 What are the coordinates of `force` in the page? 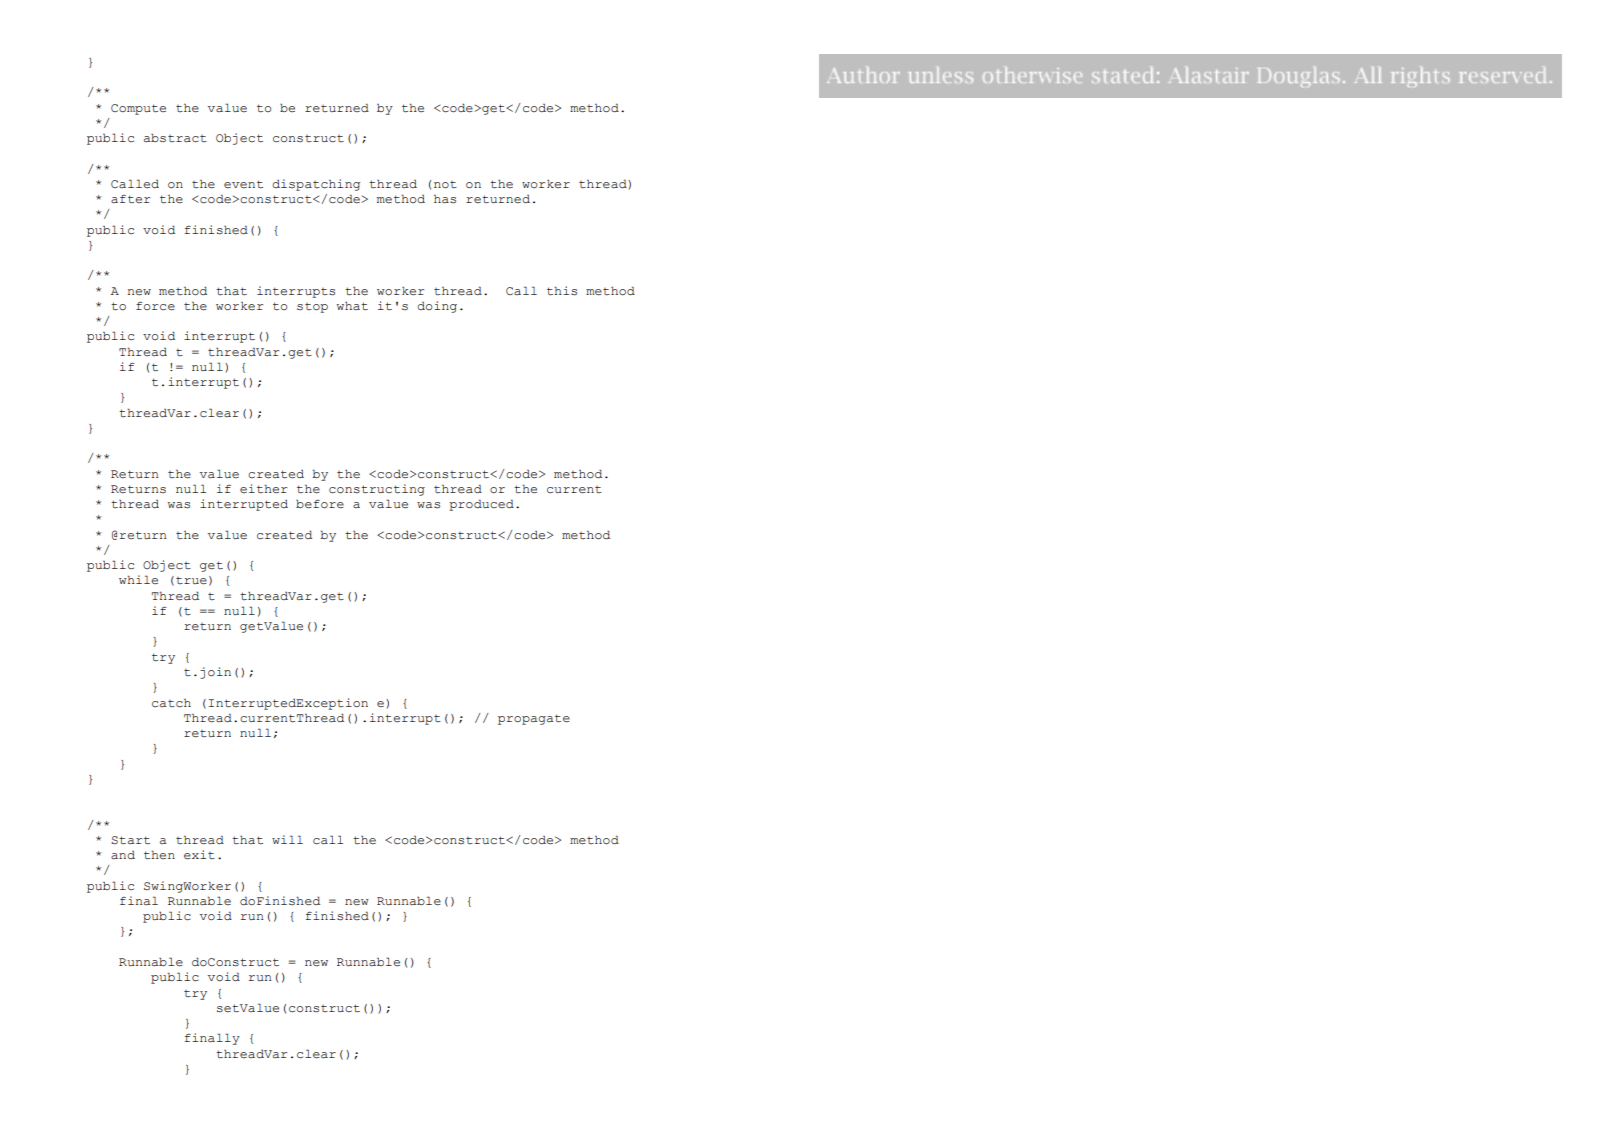 It's located at (155, 306).
